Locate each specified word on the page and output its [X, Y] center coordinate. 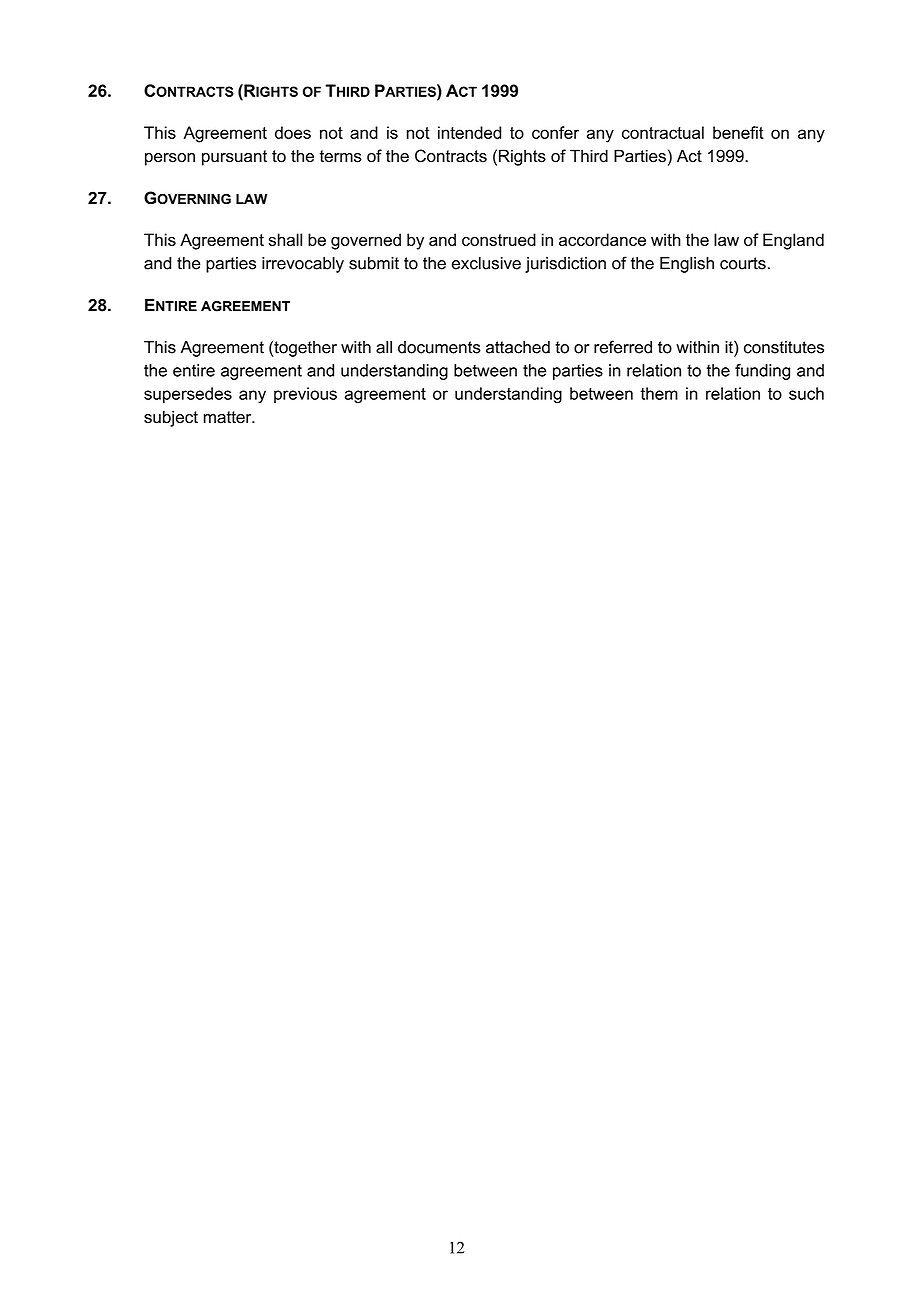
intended [469, 132]
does [293, 132]
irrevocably [303, 265]
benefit [738, 132]
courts [743, 263]
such [806, 393]
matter [229, 417]
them [659, 393]
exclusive [486, 263]
